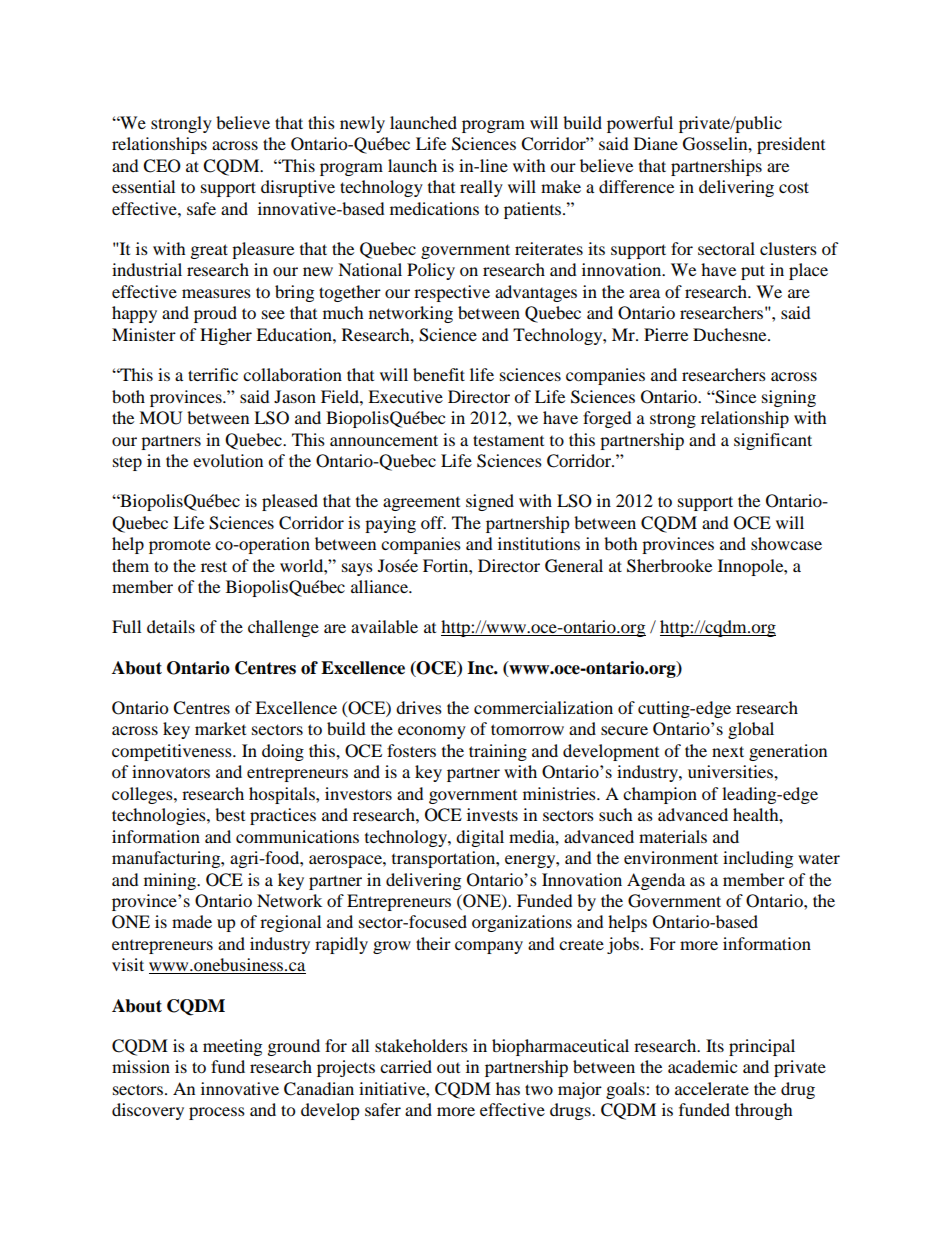 This image has height=1233, width=952. I want to click on process, so click(217, 1113).
